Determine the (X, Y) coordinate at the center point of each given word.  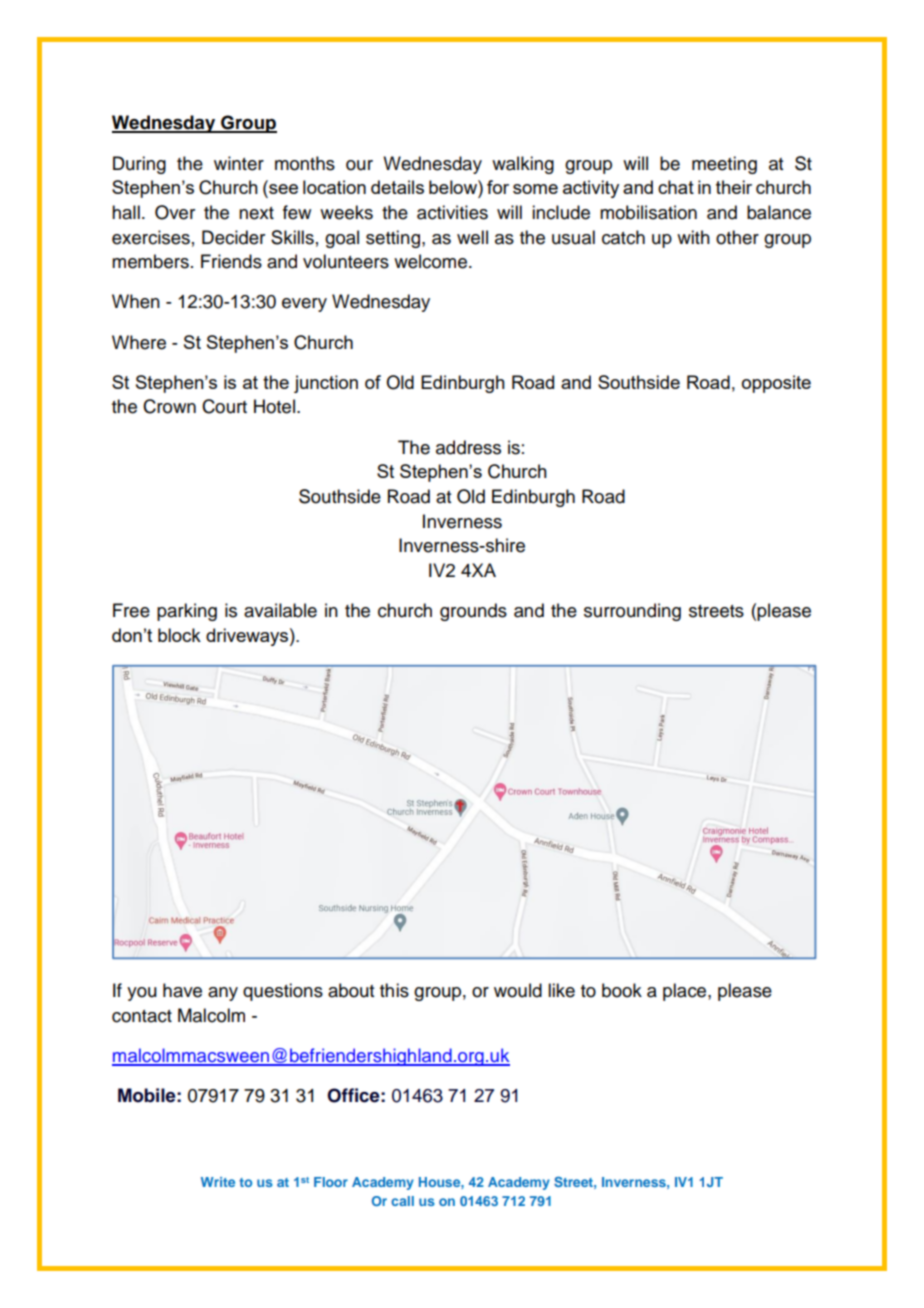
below (454, 187)
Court (224, 406)
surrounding (632, 612)
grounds (473, 612)
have (182, 990)
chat (676, 187)
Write (218, 1182)
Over (175, 212)
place (686, 992)
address (468, 447)
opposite (776, 384)
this (394, 990)
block (179, 635)
